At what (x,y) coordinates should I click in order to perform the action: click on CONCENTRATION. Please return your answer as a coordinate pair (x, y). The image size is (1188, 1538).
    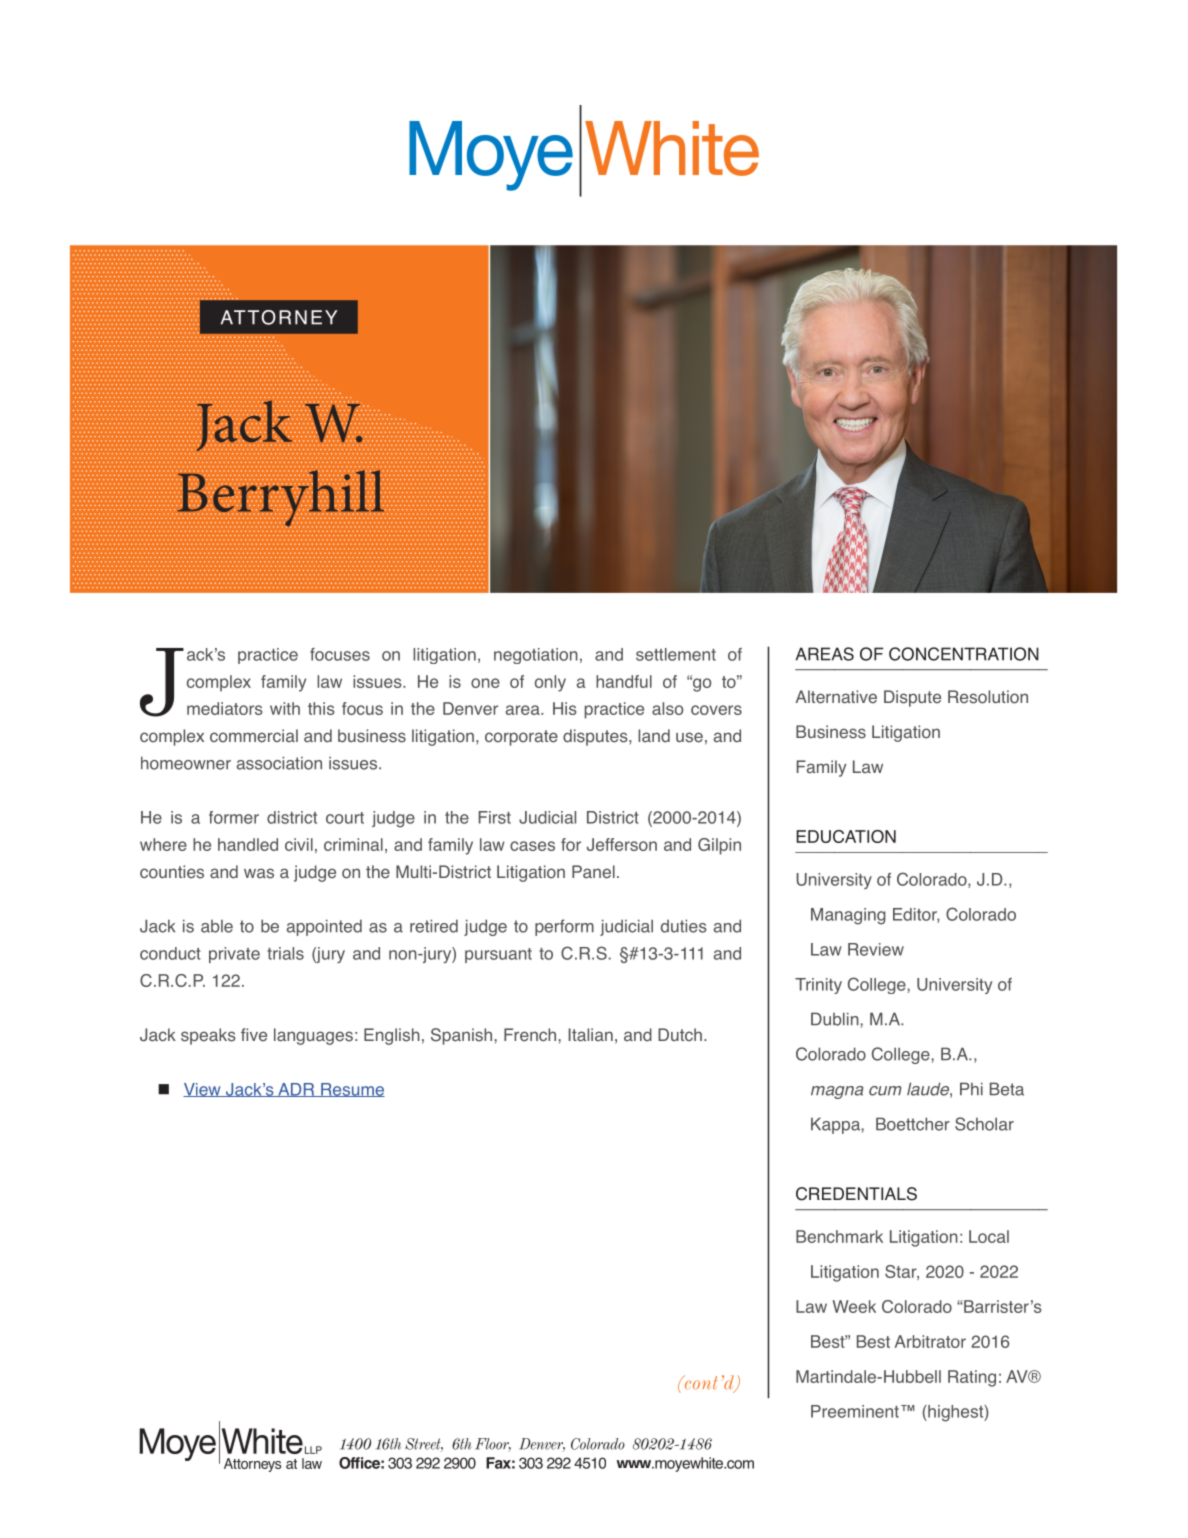
    Looking at the image, I should click on (964, 654).
